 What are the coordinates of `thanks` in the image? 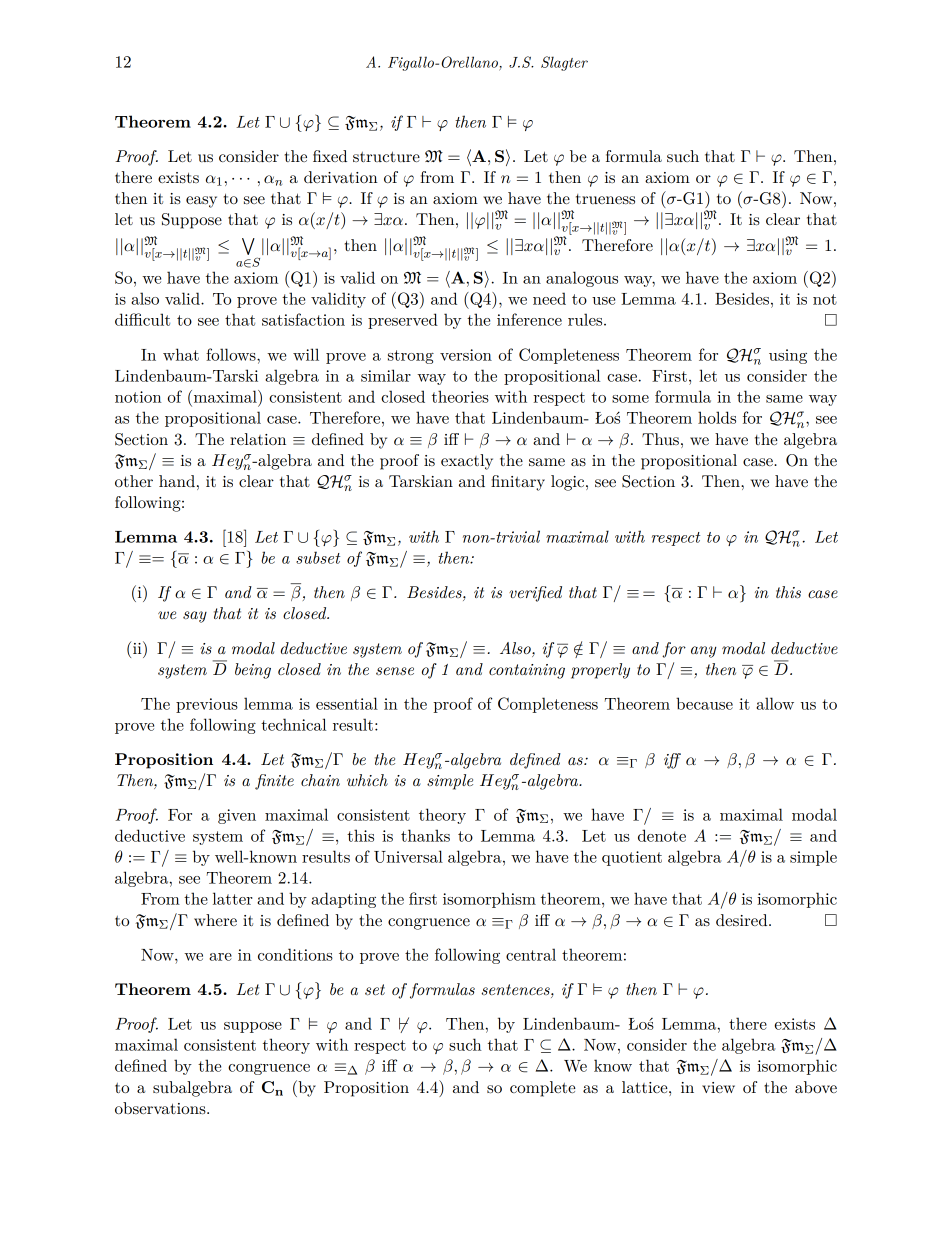 It's located at (425, 835).
